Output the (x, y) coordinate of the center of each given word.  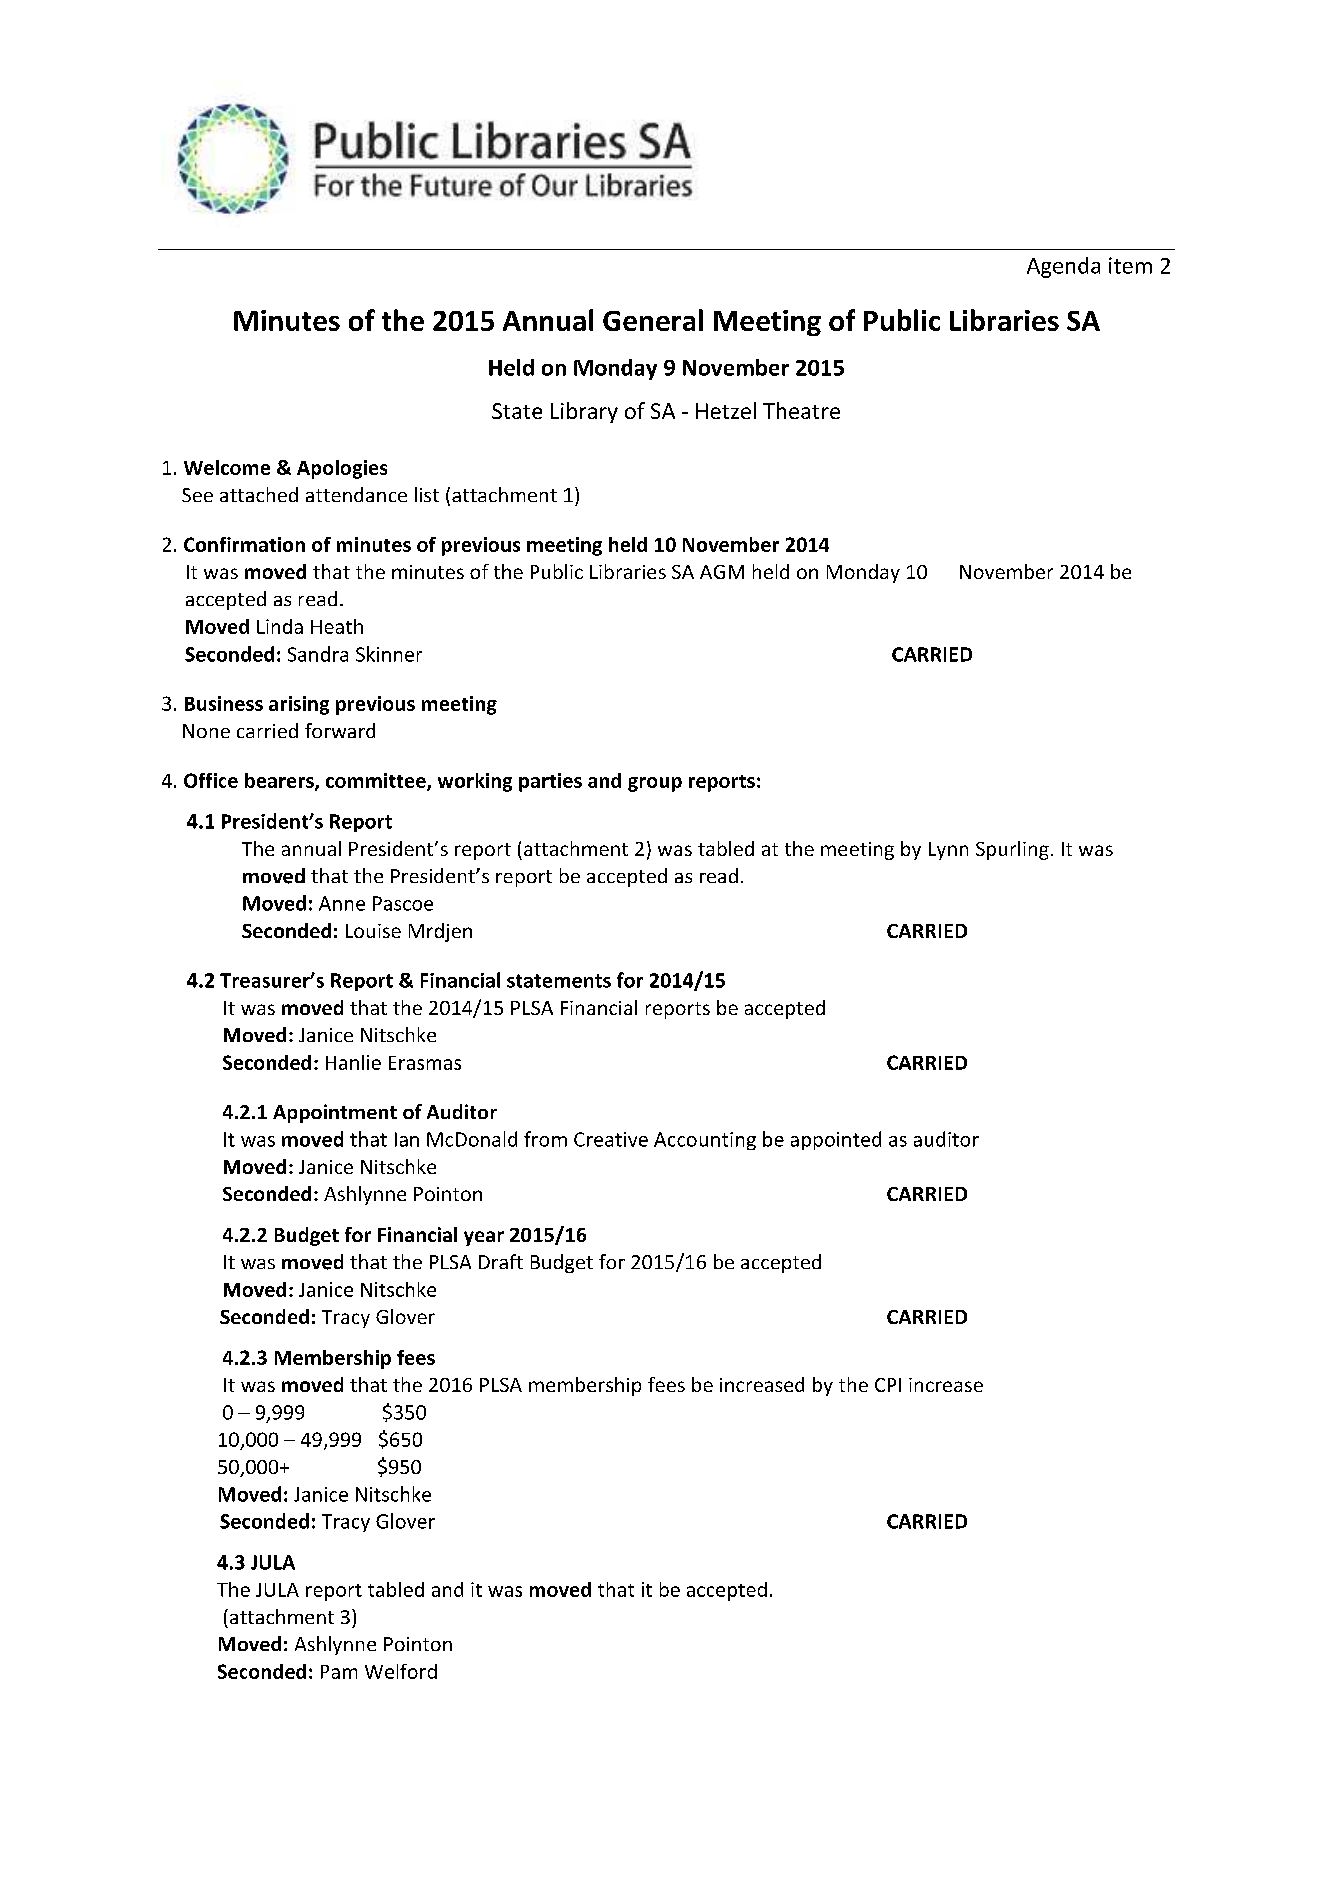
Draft (501, 1261)
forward (340, 730)
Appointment (335, 1113)
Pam (339, 1672)
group (655, 784)
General (653, 320)
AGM (722, 572)
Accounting (705, 1141)
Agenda (1063, 267)
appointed (836, 1140)
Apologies (342, 469)
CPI (888, 1385)
